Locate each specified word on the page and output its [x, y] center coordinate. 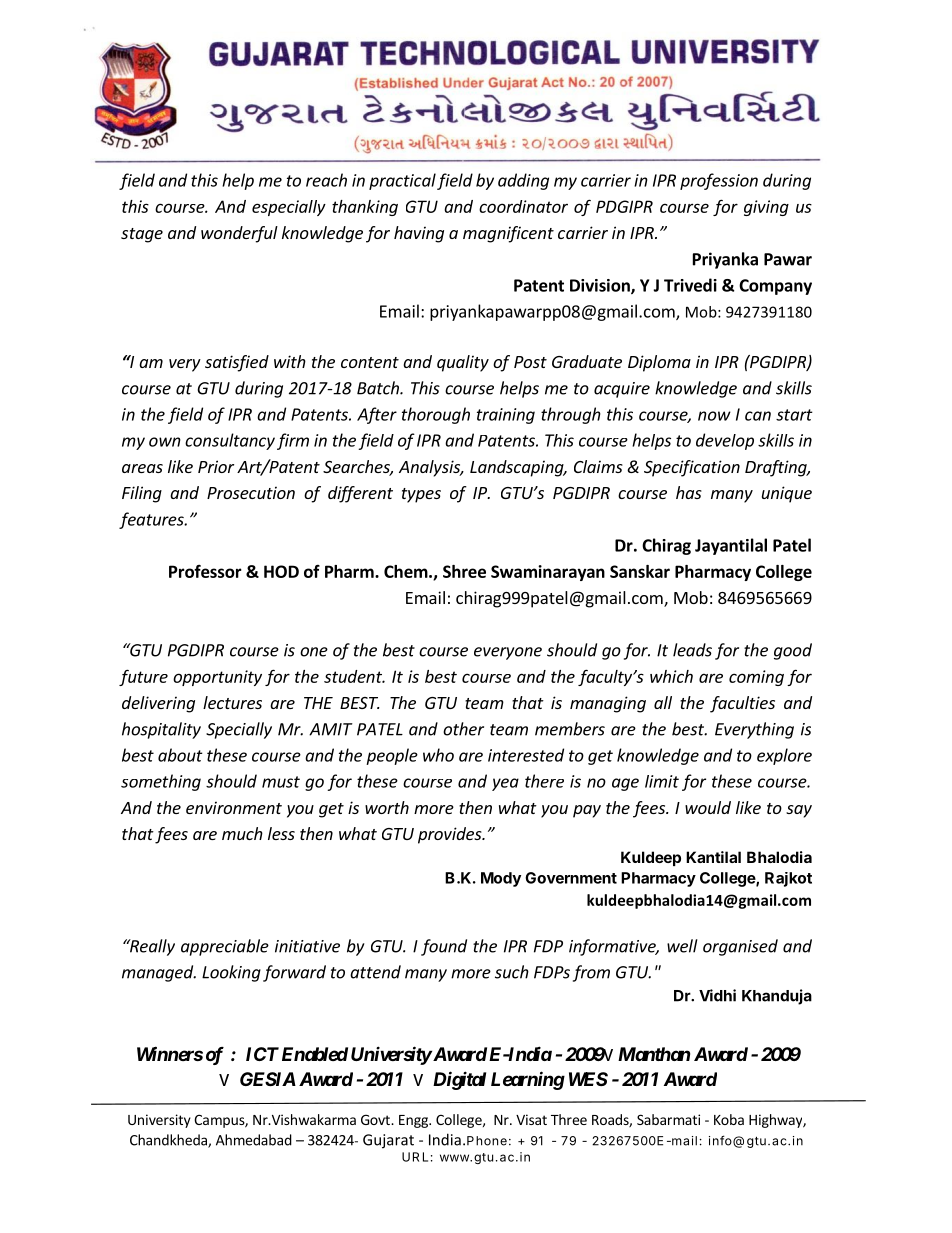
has [689, 492]
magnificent [508, 234]
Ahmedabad [254, 1140]
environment [234, 807]
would [708, 807]
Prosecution [251, 492]
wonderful [239, 234]
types [421, 495]
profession [719, 181]
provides [451, 835]
